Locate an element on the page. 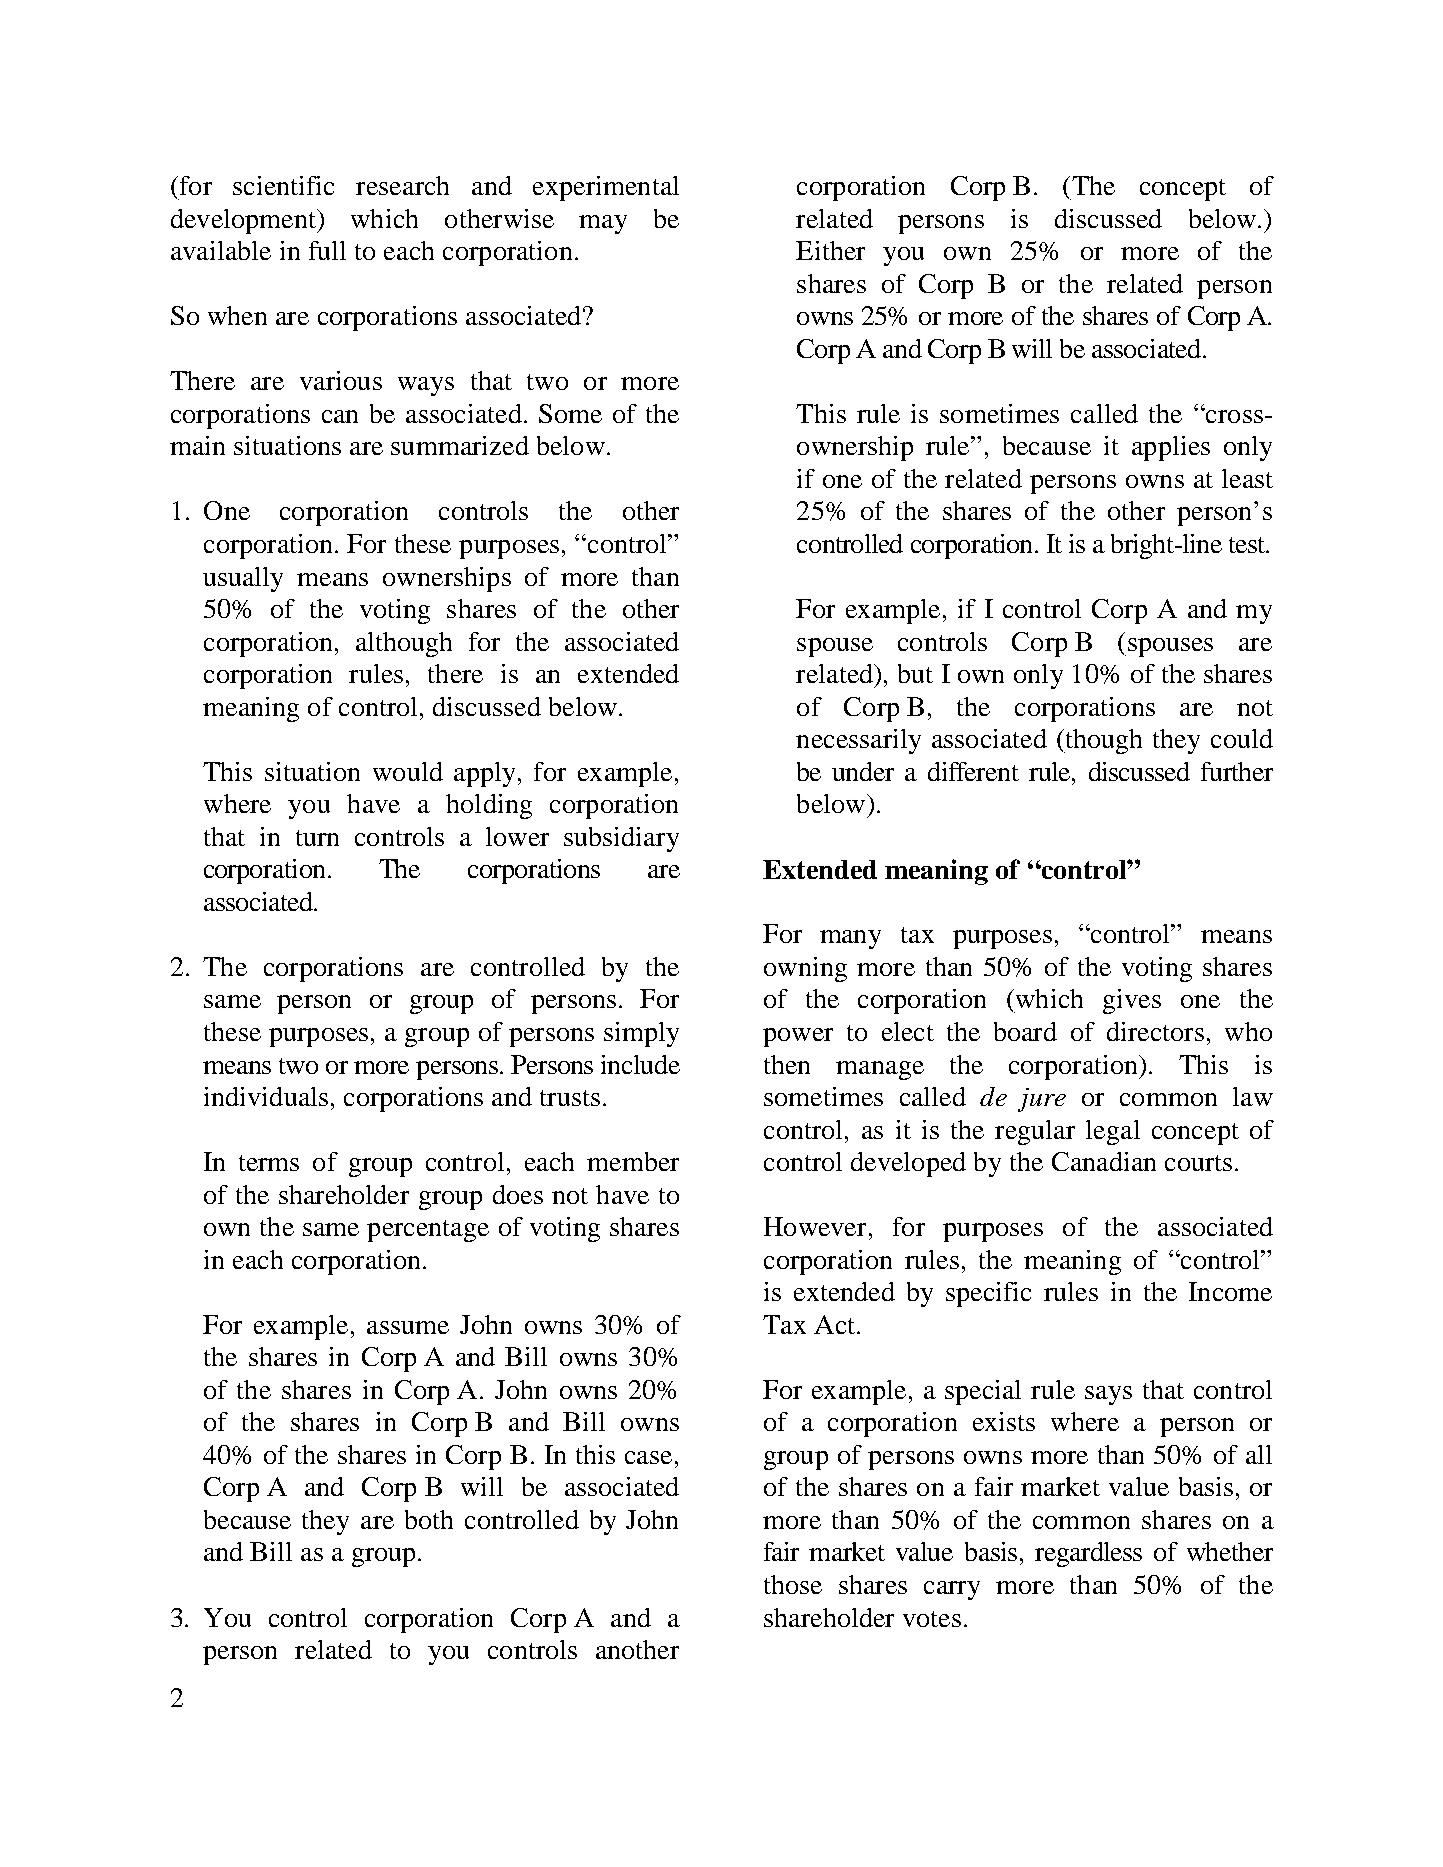  individuals is located at coordinates (266, 1096).
